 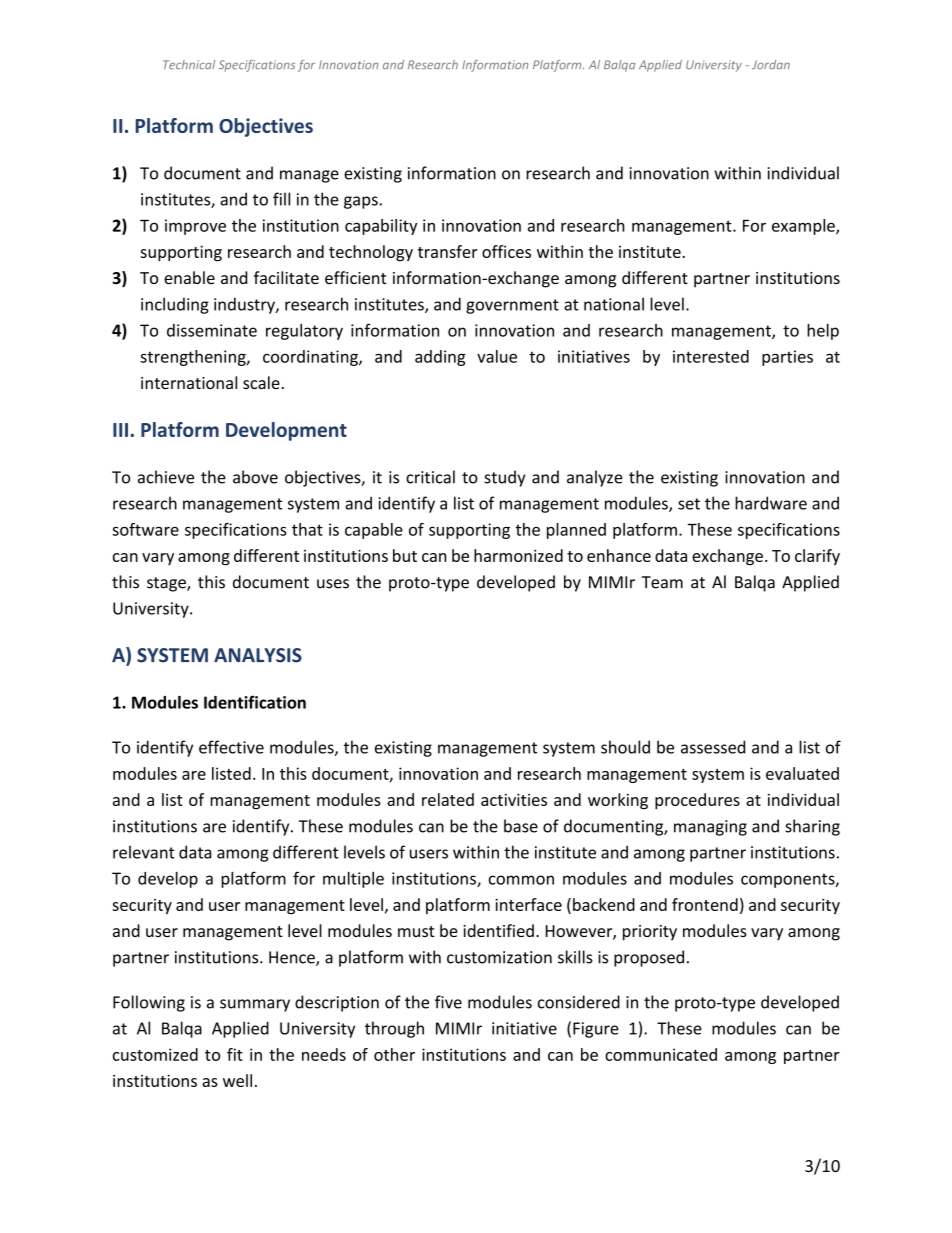 What do you see at coordinates (235, 1054) in the screenshot?
I see `fit` at bounding box center [235, 1054].
